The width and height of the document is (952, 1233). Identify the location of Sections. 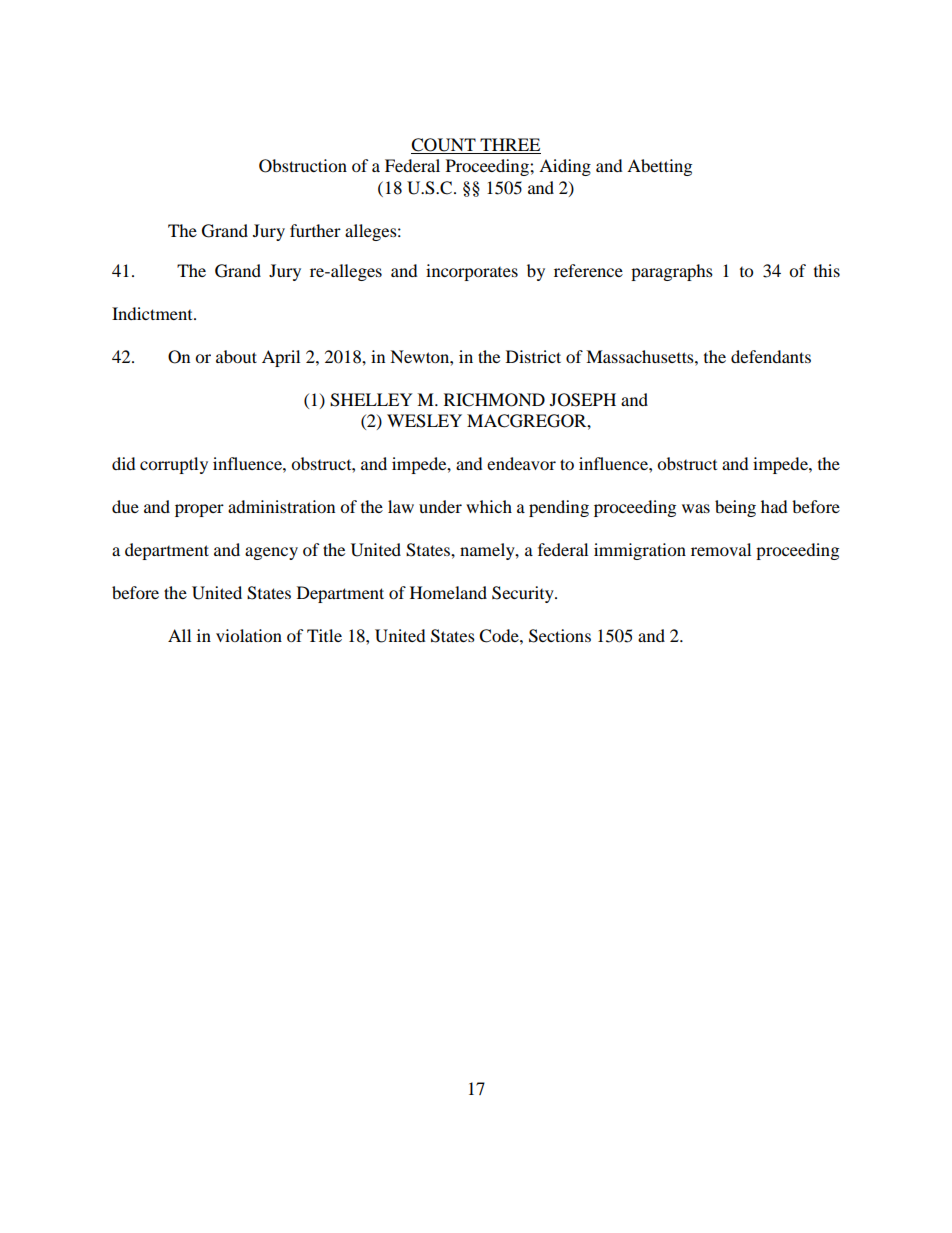
(560, 636).
